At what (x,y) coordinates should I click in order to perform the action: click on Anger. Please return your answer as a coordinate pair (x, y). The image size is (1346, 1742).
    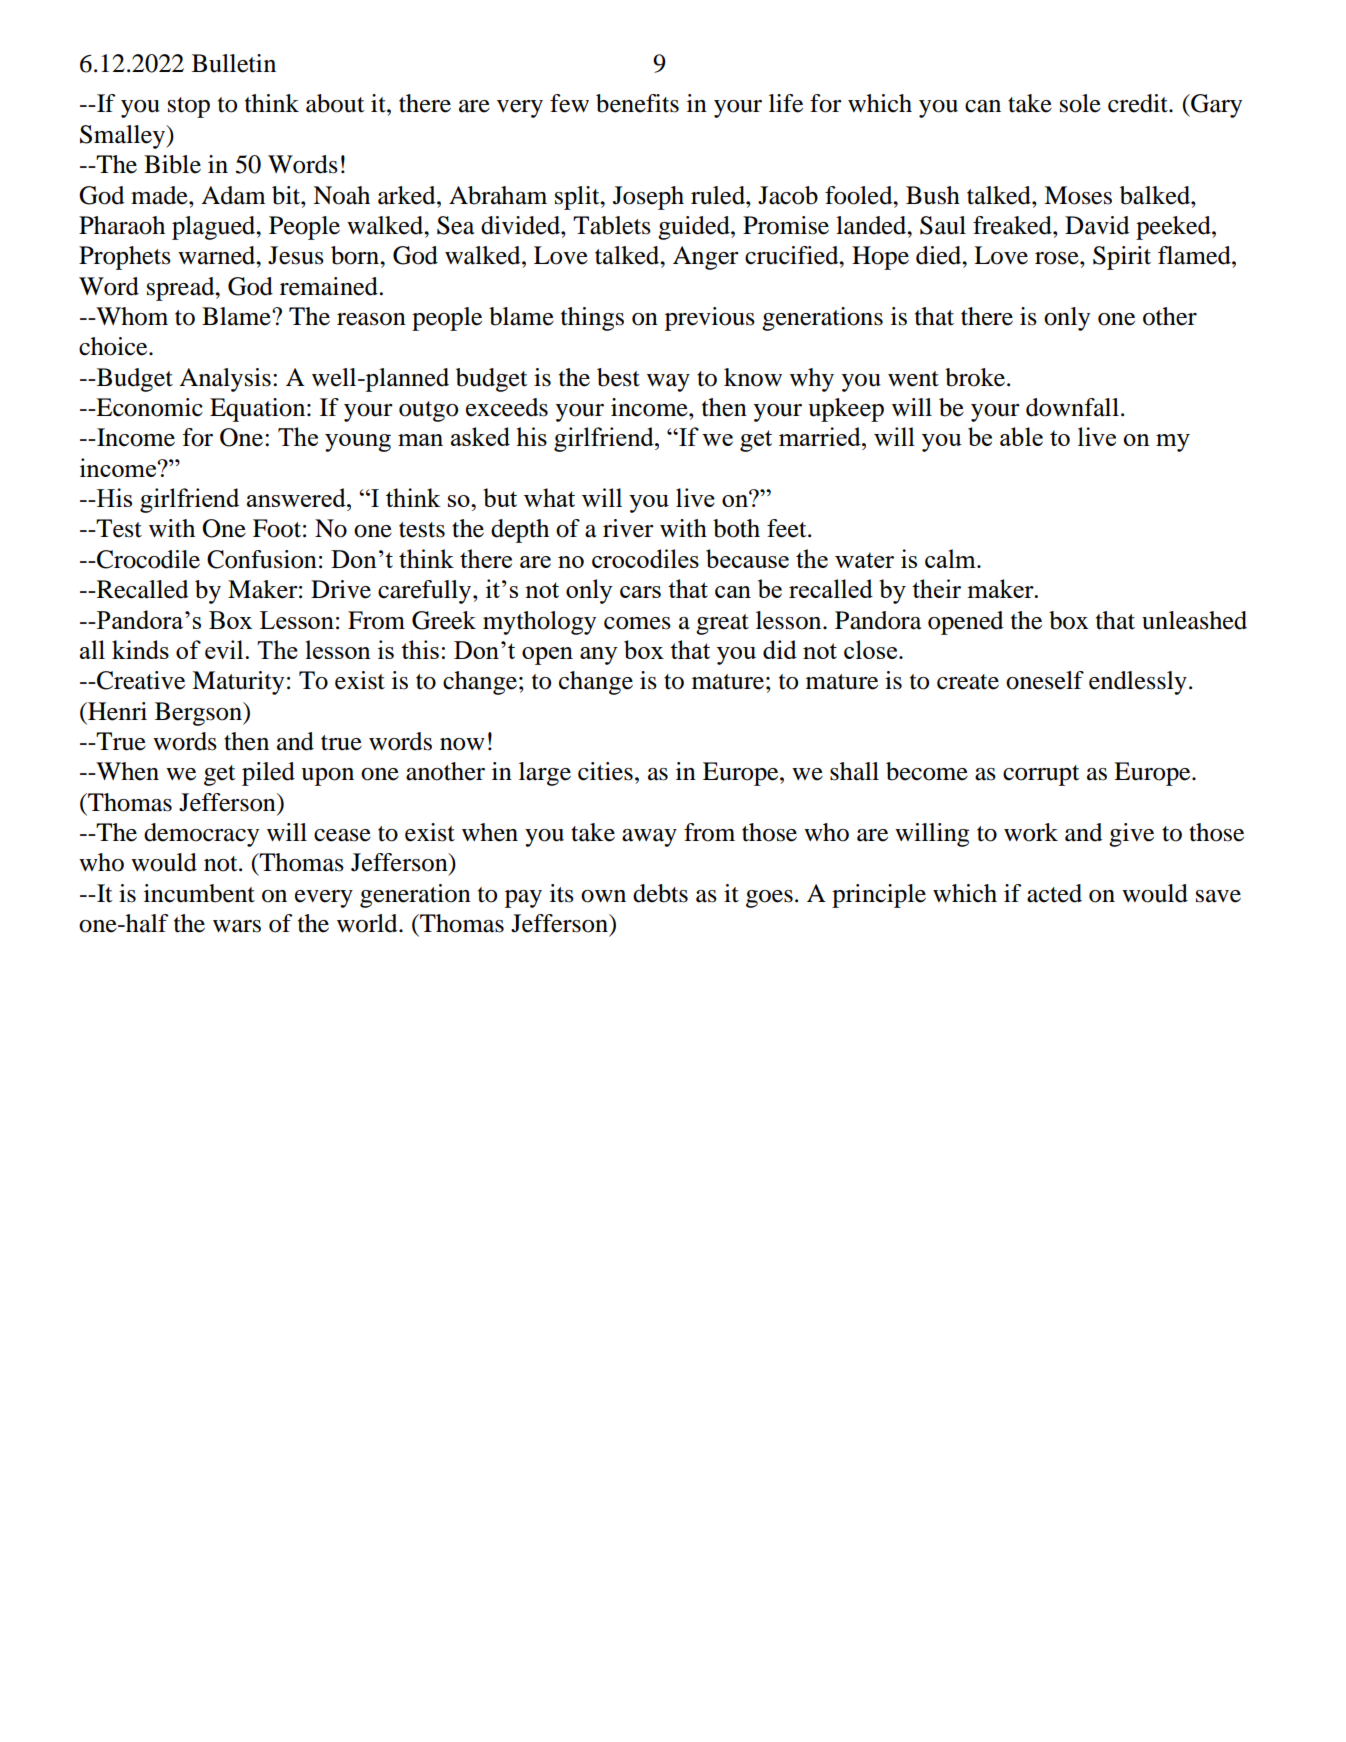
    Looking at the image, I should click on (706, 258).
